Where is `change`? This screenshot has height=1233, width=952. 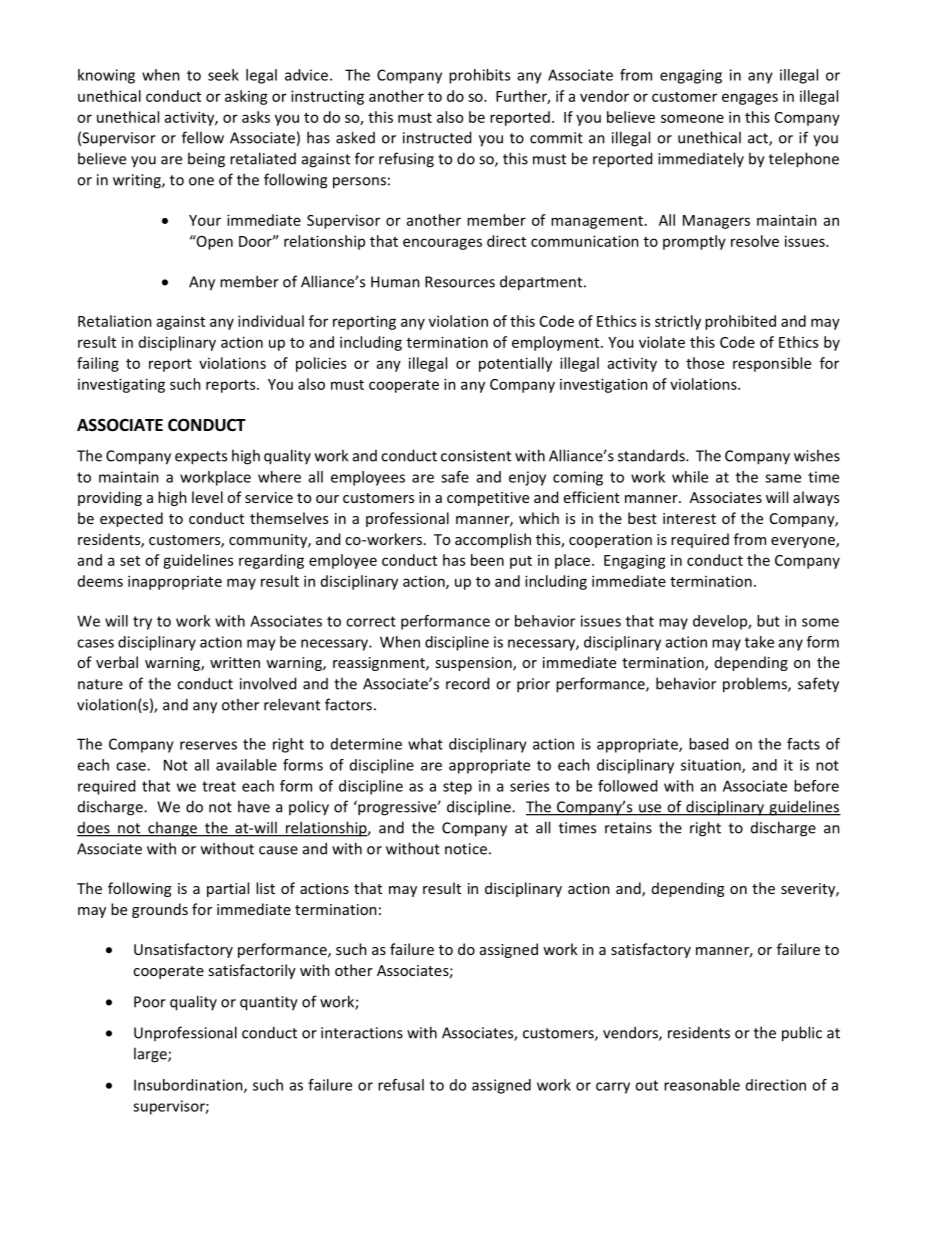
change is located at coordinates (172, 829).
